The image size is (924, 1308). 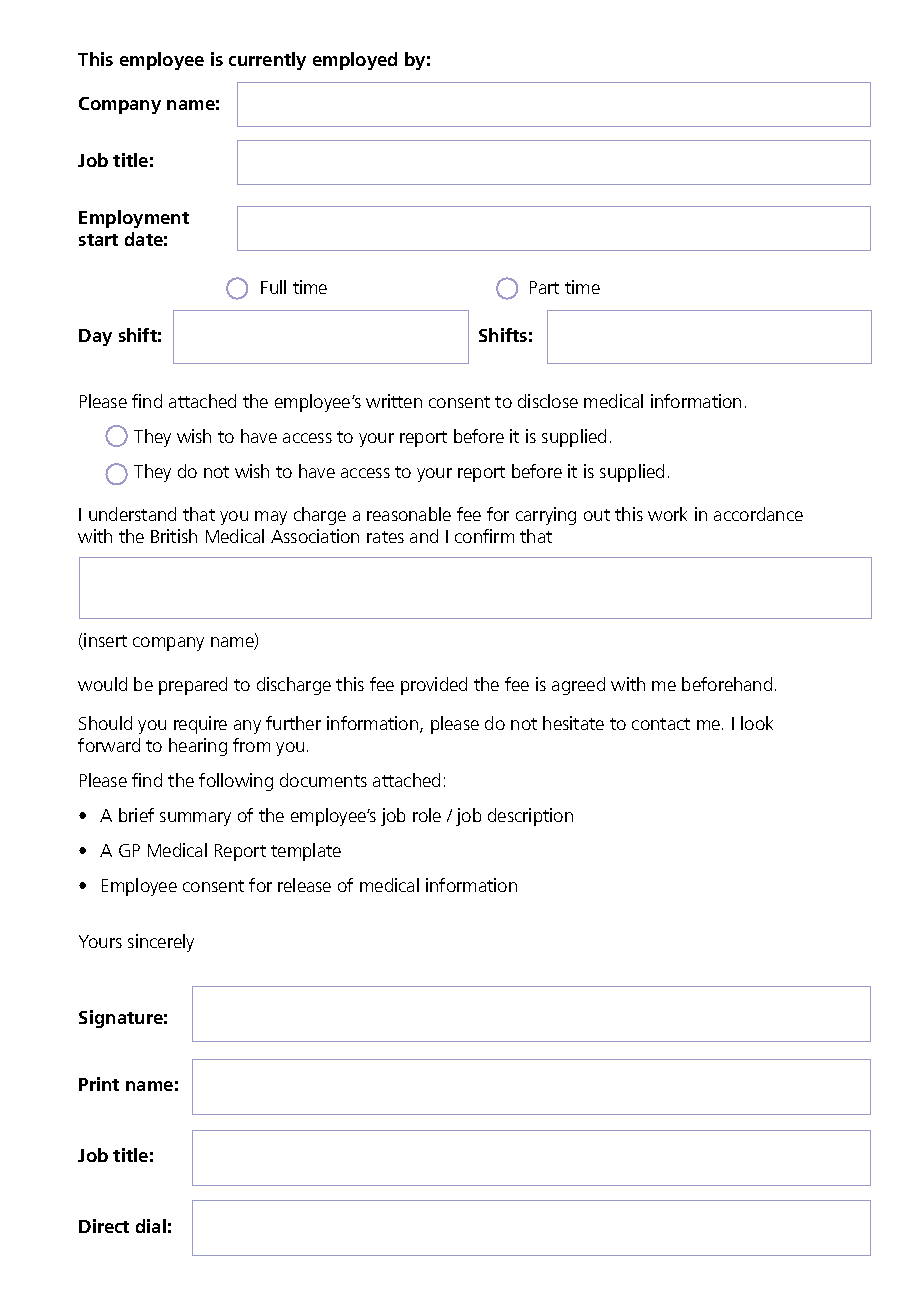 I want to click on Part, so click(x=544, y=287).
